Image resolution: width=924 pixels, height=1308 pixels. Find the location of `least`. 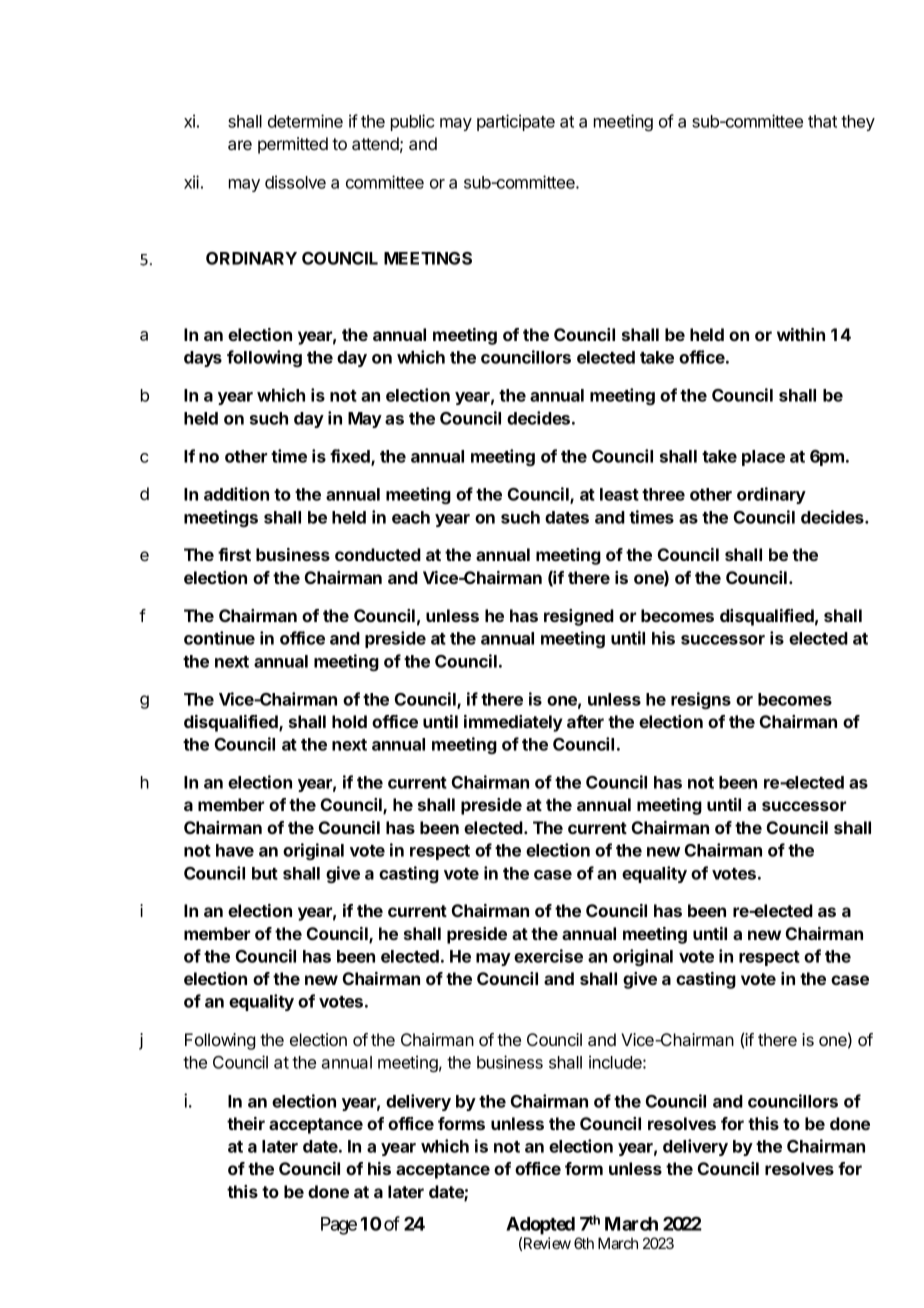

least is located at coordinates (619, 494).
